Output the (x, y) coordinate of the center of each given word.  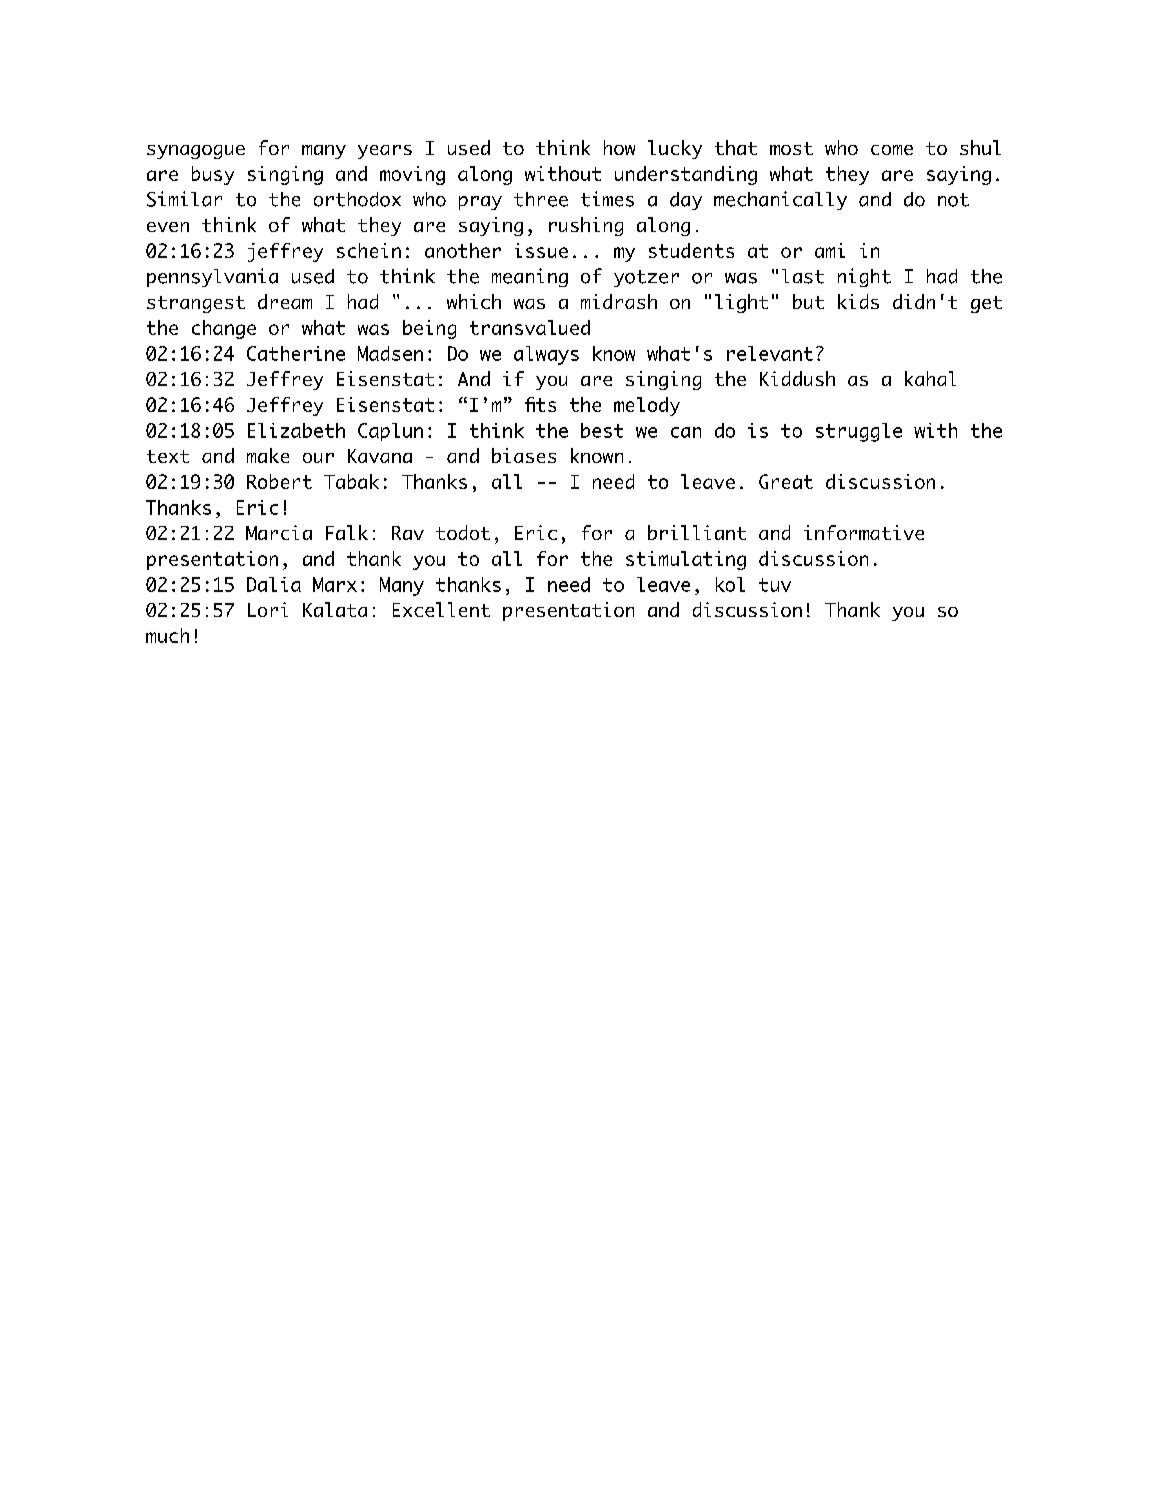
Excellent (441, 609)
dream (285, 301)
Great (786, 481)
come (892, 150)
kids (858, 301)
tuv (775, 585)
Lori (268, 609)
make (268, 455)
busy (213, 175)
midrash (619, 301)
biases (524, 455)
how (619, 147)
